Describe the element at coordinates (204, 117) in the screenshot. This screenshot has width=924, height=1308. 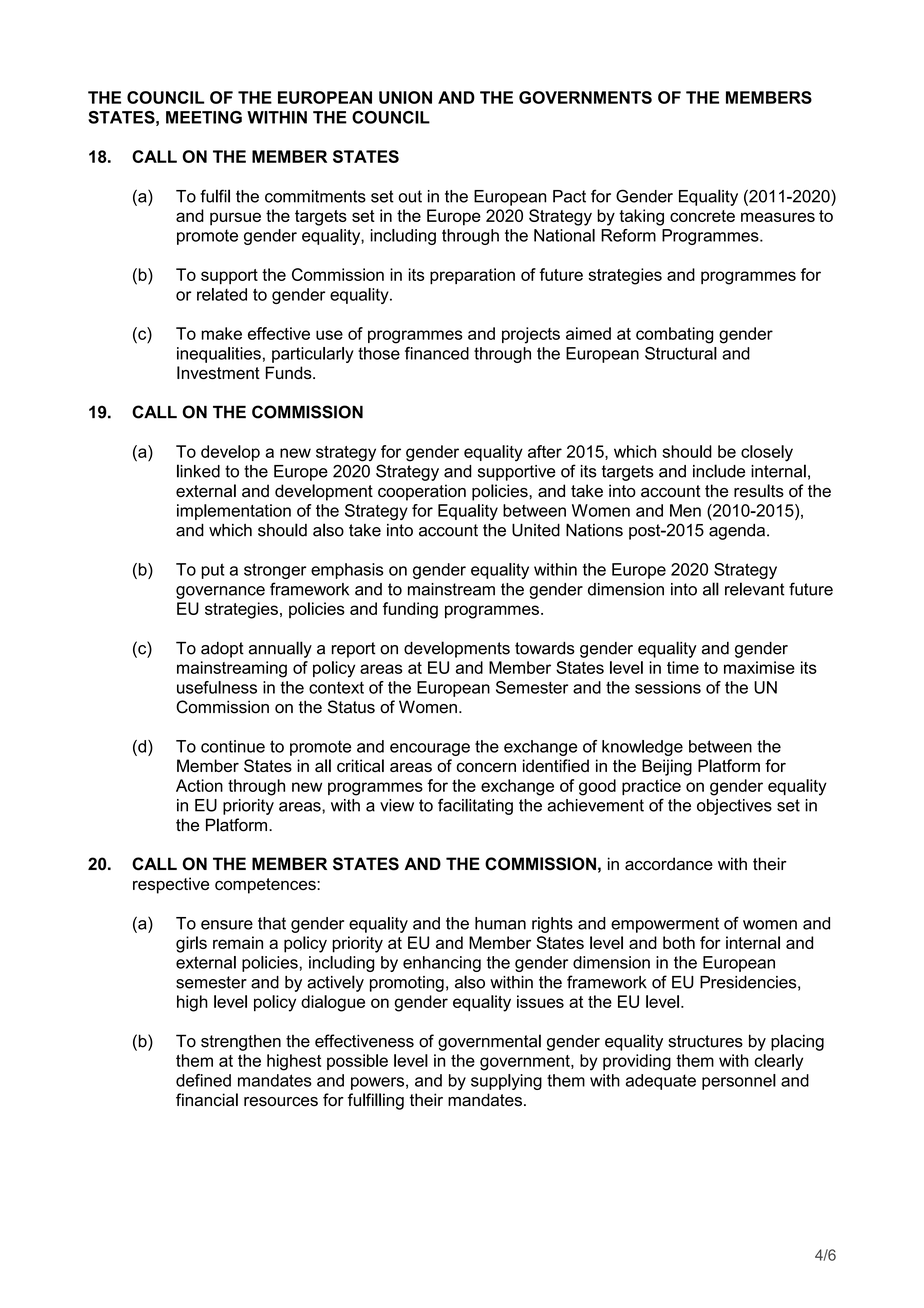
I see `MEETING` at that location.
